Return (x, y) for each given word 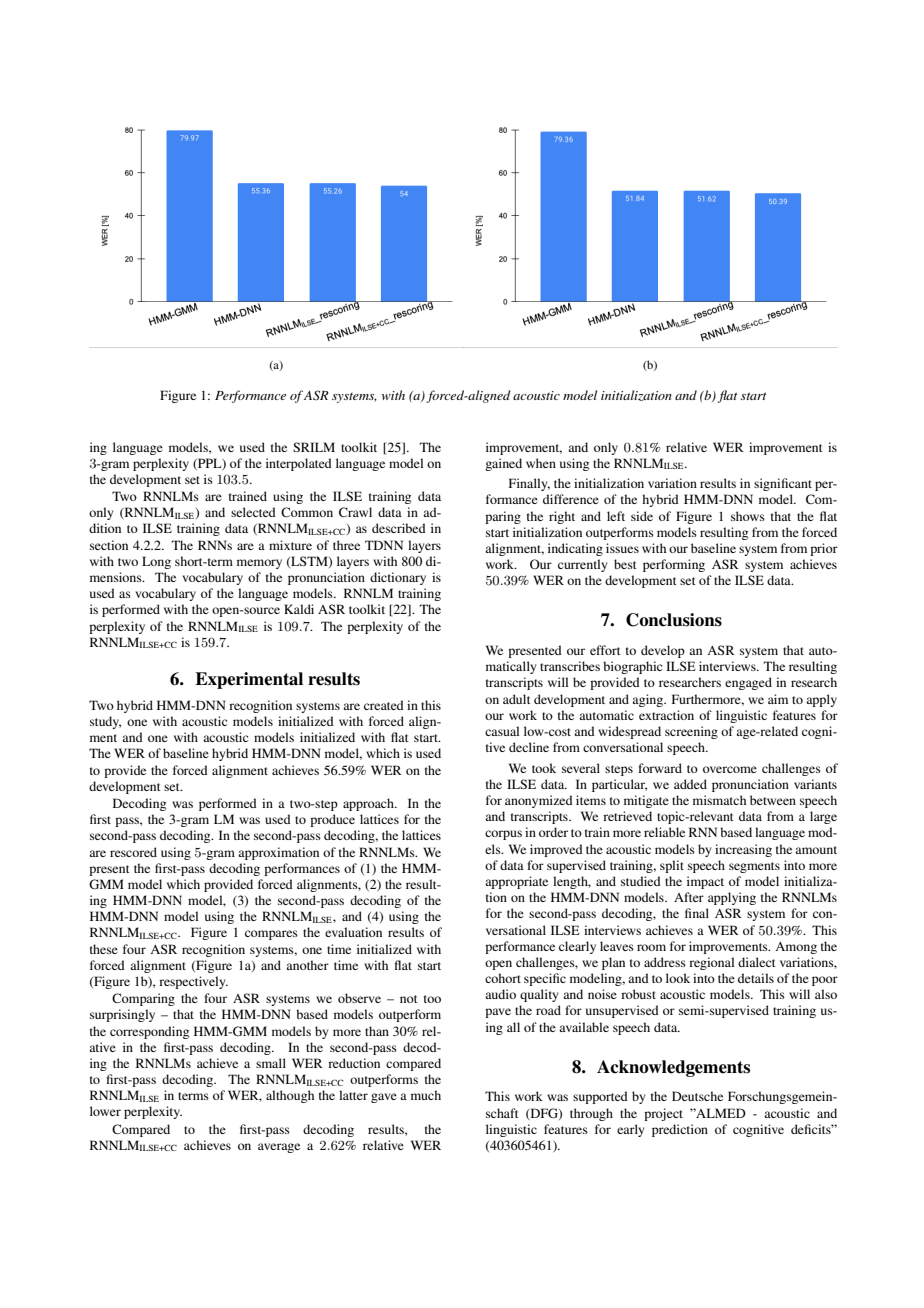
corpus (503, 835)
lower (105, 1111)
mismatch (719, 800)
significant (783, 484)
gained (503, 464)
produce (332, 820)
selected (253, 512)
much (426, 1095)
